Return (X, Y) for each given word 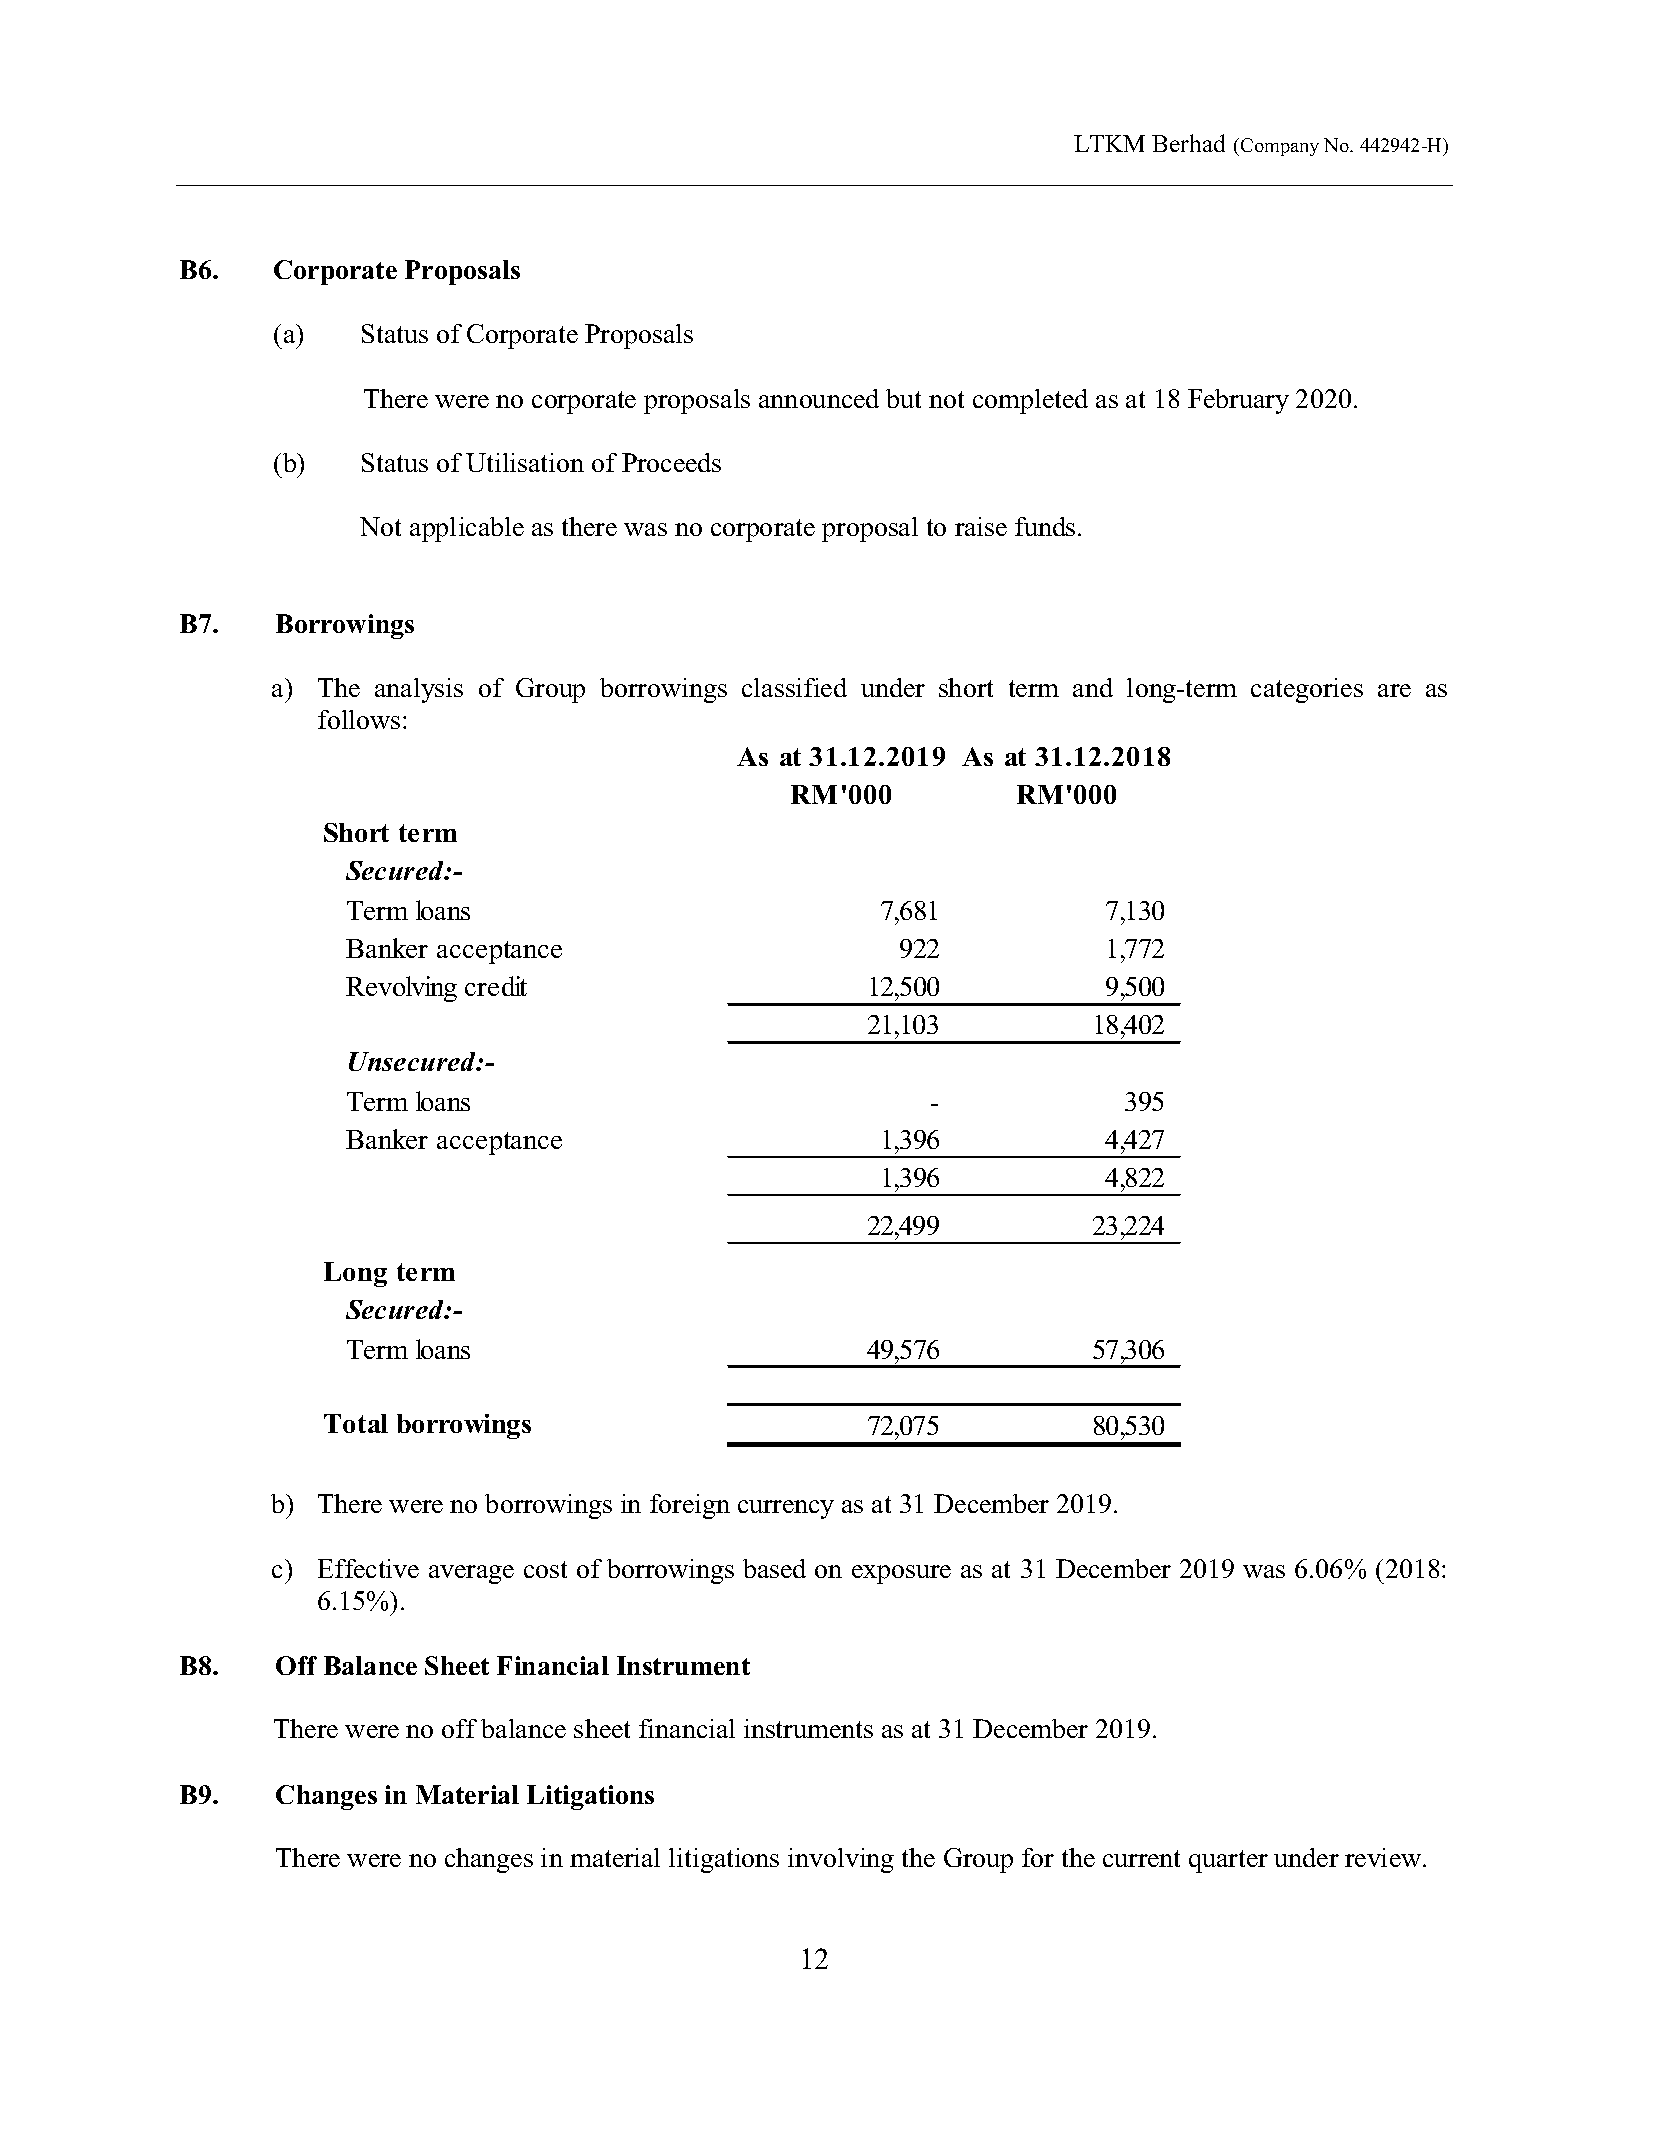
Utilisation (525, 462)
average (471, 1574)
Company (1280, 147)
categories (1307, 690)
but (903, 398)
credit (496, 986)
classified (794, 687)
